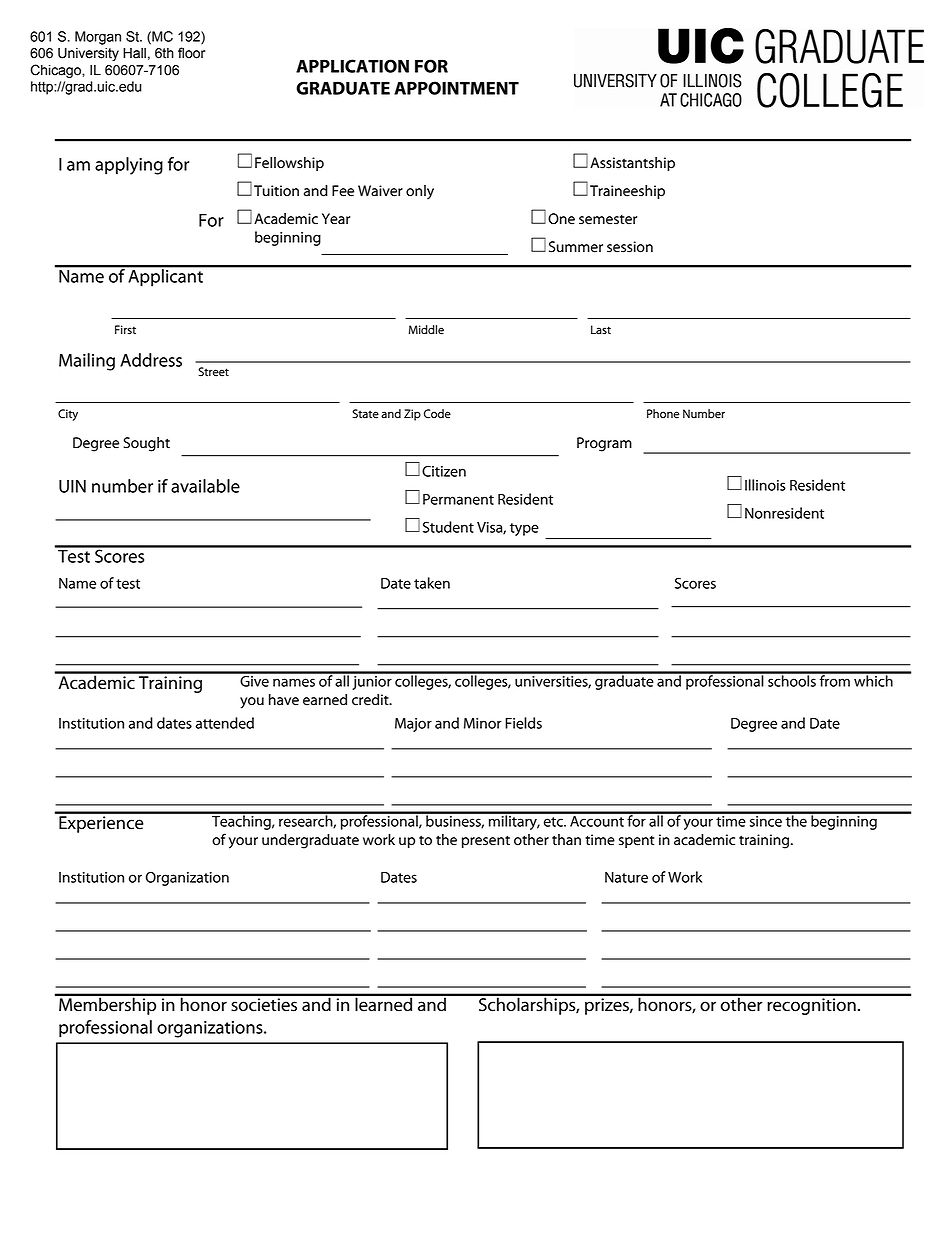 Image resolution: width=952 pixels, height=1233 pixels. What do you see at coordinates (663, 414) in the screenshot?
I see `Phone` at bounding box center [663, 414].
